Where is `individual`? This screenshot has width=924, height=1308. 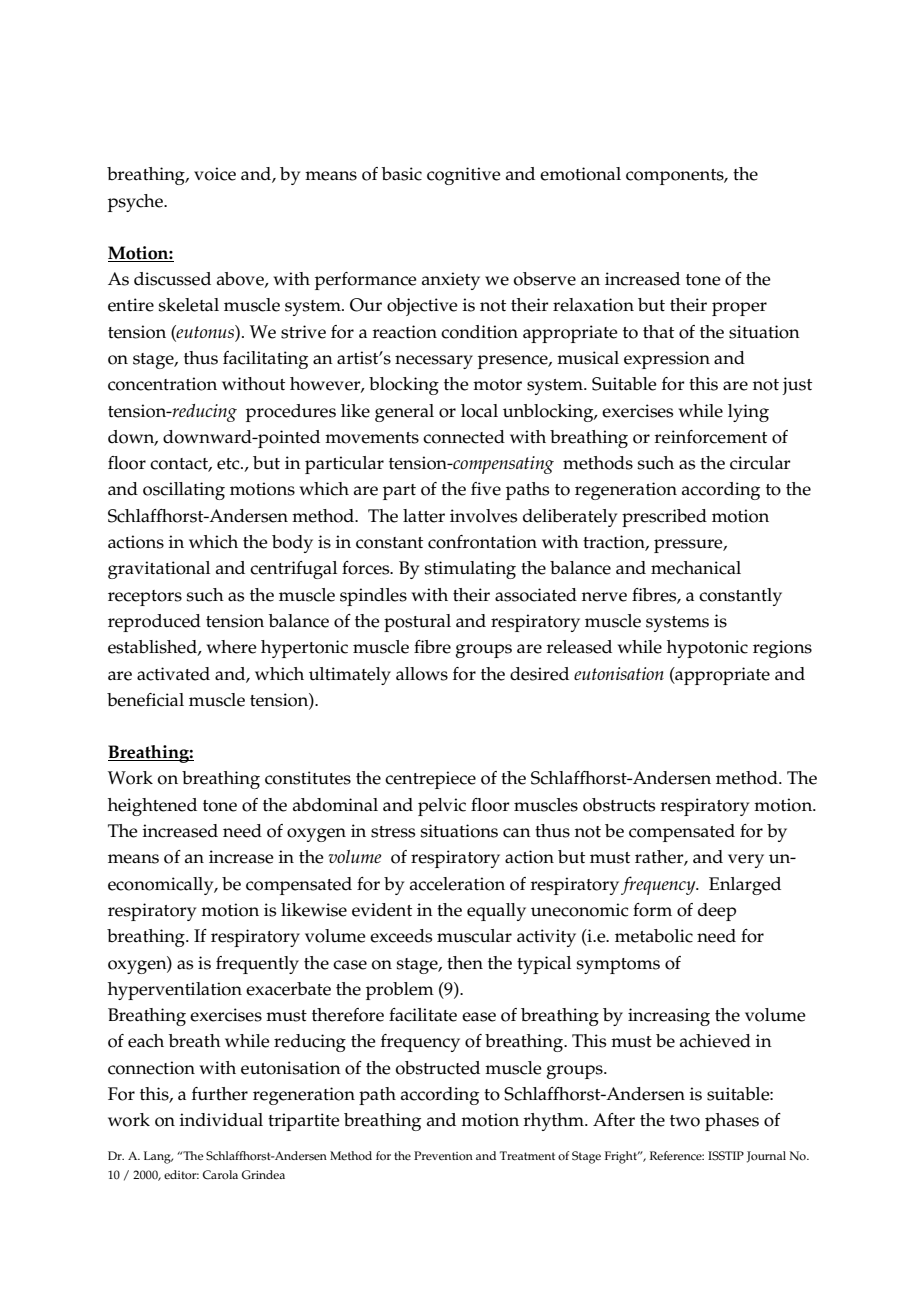 individual is located at coordinates (221, 1120).
